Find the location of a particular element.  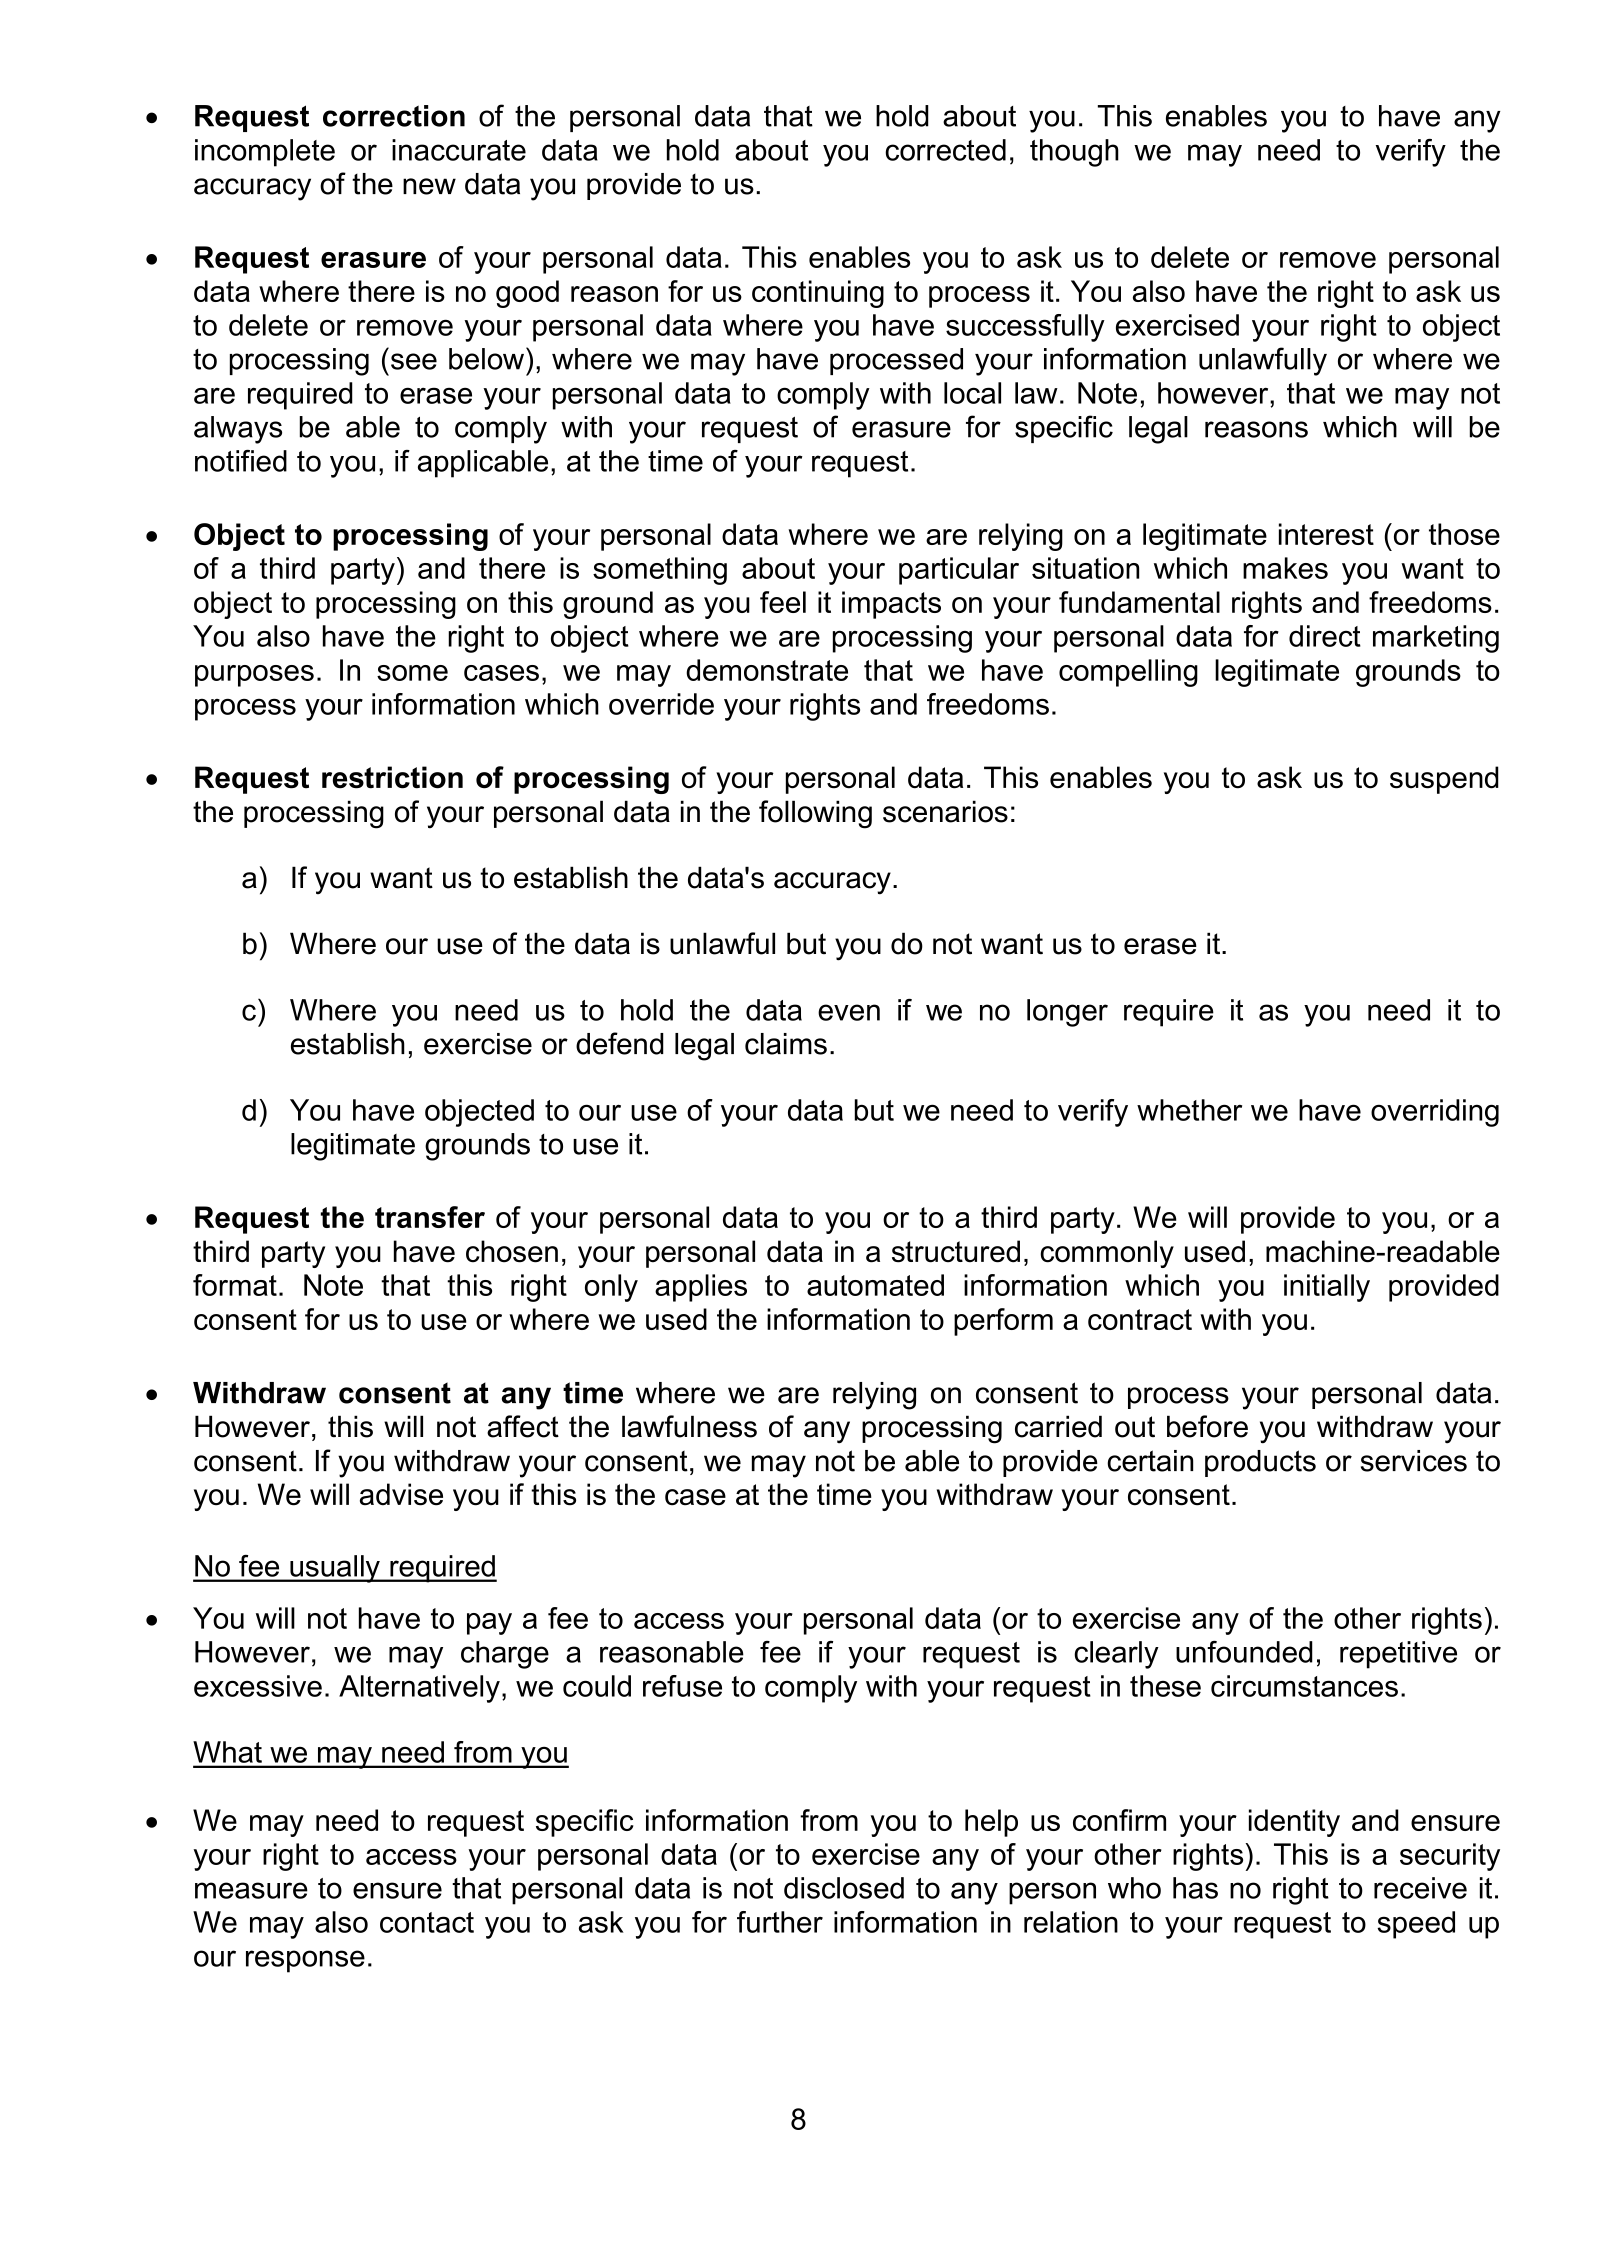

corrected is located at coordinates (945, 150).
